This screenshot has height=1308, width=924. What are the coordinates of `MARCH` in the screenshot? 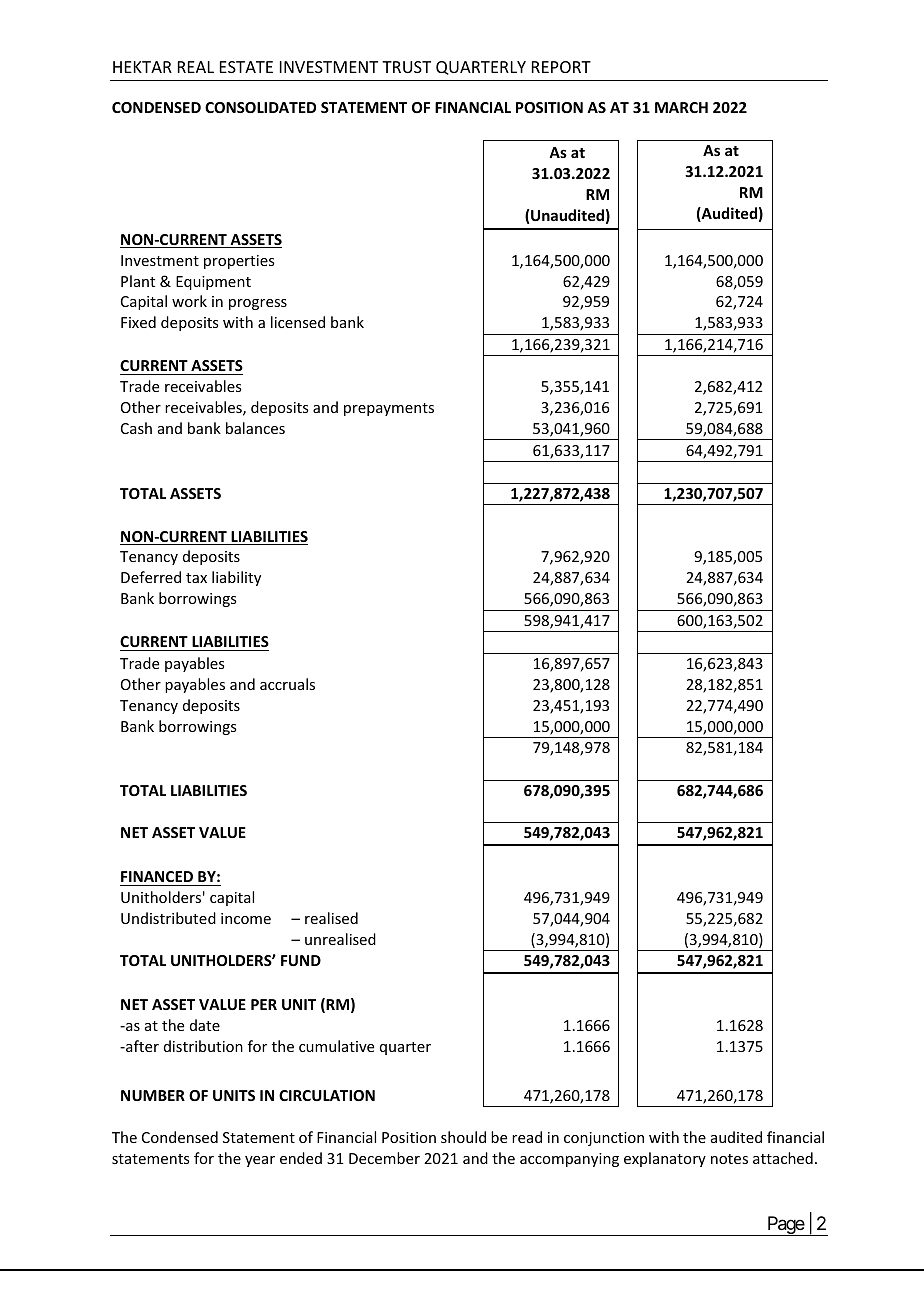 It's located at (681, 107).
